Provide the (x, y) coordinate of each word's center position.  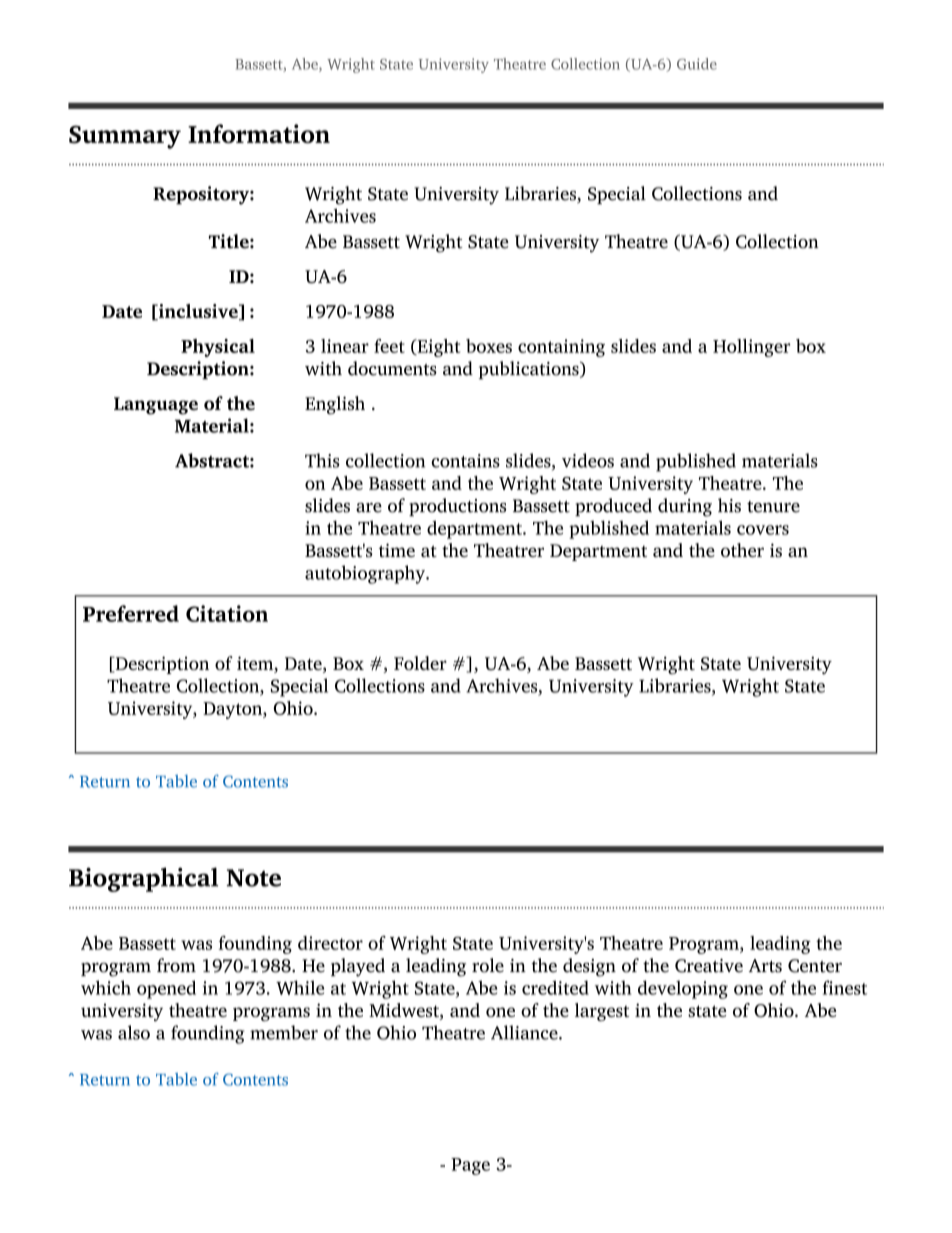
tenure (773, 507)
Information (259, 133)
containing (561, 348)
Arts (765, 966)
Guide (697, 64)
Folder (420, 663)
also (134, 1032)
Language (156, 406)
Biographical (143, 879)
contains (465, 461)
